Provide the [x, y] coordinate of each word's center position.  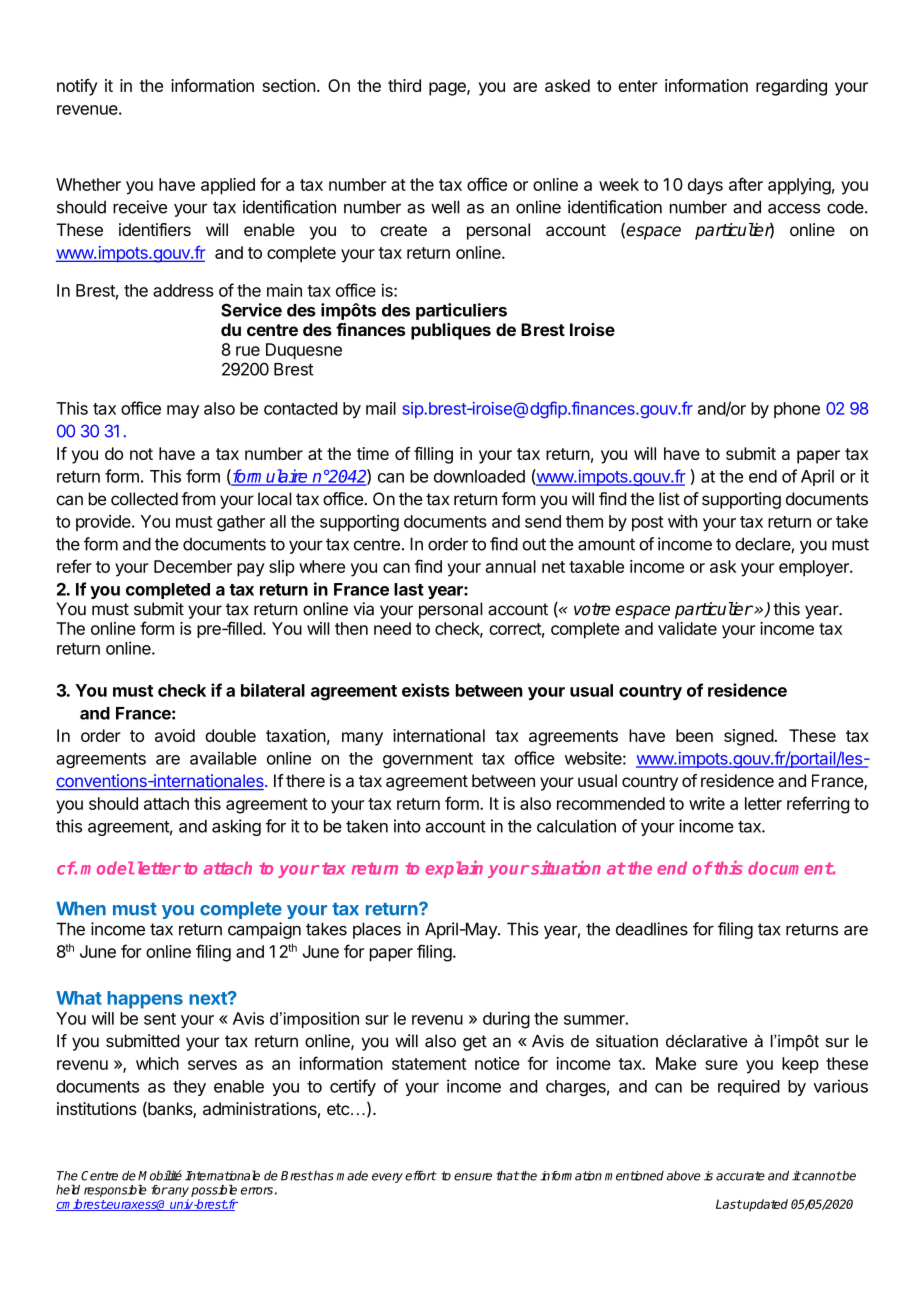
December [193, 566]
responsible [115, 1191]
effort [421, 1175]
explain [454, 869]
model [108, 868]
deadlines [652, 929]
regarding [791, 87]
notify [77, 87]
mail [381, 408]
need [392, 628]
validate [687, 628]
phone [797, 410]
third [404, 85]
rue [248, 351]
